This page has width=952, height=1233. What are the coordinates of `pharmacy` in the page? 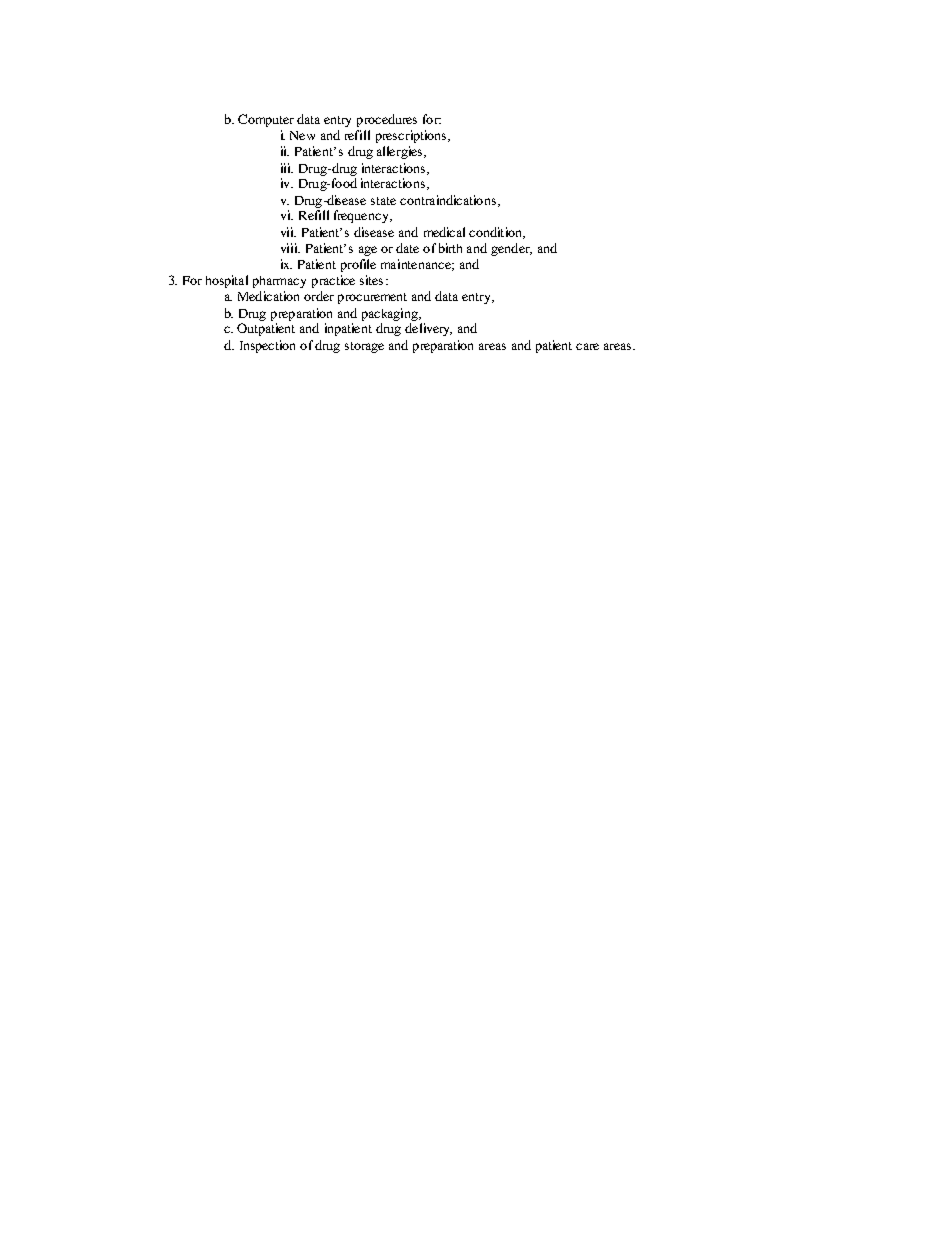 It's located at (279, 282).
